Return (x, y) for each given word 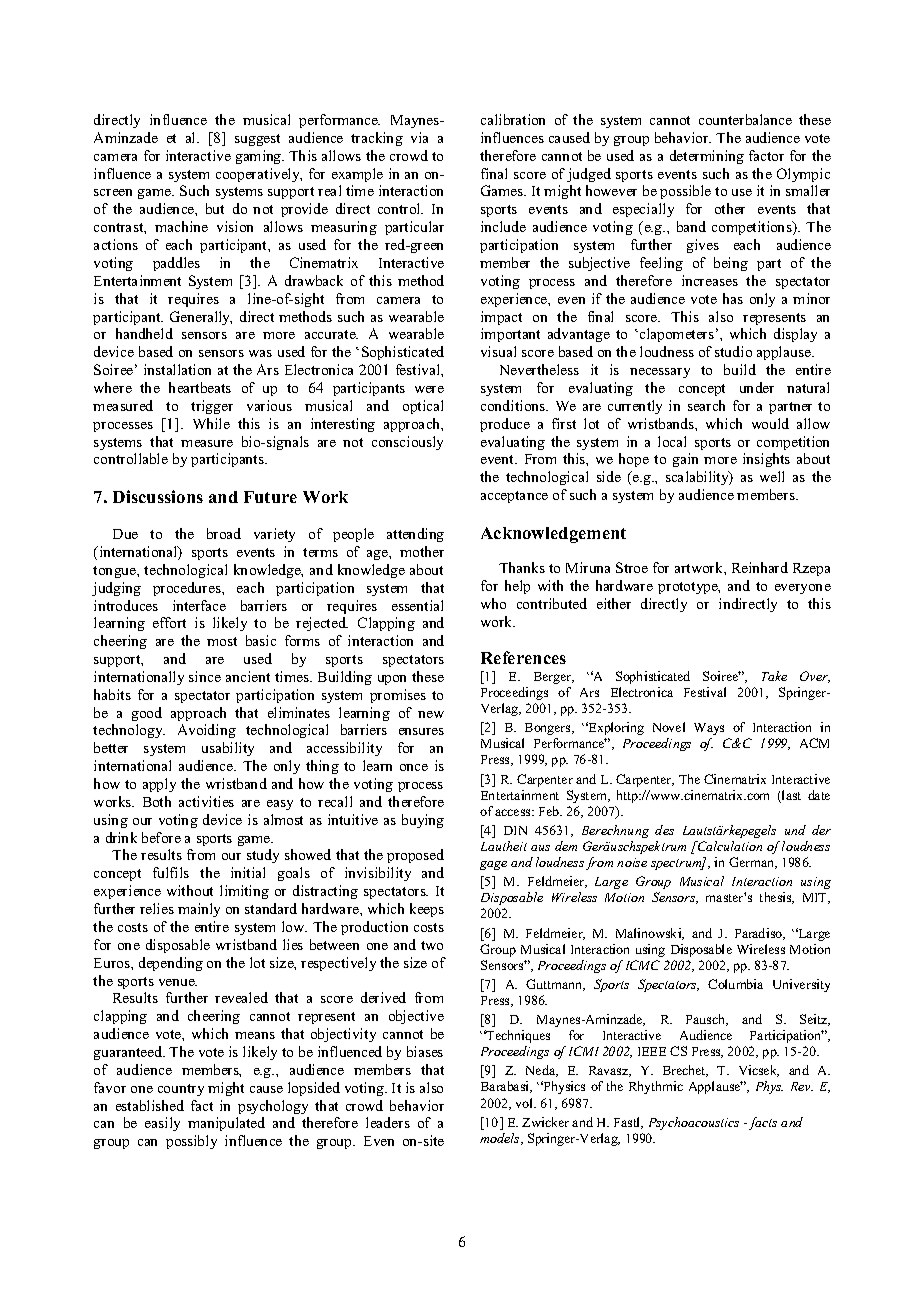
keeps (427, 910)
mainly (199, 910)
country (181, 1090)
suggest (257, 140)
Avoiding (207, 731)
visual (498, 351)
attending (415, 535)
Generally (201, 318)
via (419, 137)
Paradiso (760, 934)
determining (707, 157)
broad (224, 533)
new (431, 714)
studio (733, 351)
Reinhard (760, 567)
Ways (709, 729)
